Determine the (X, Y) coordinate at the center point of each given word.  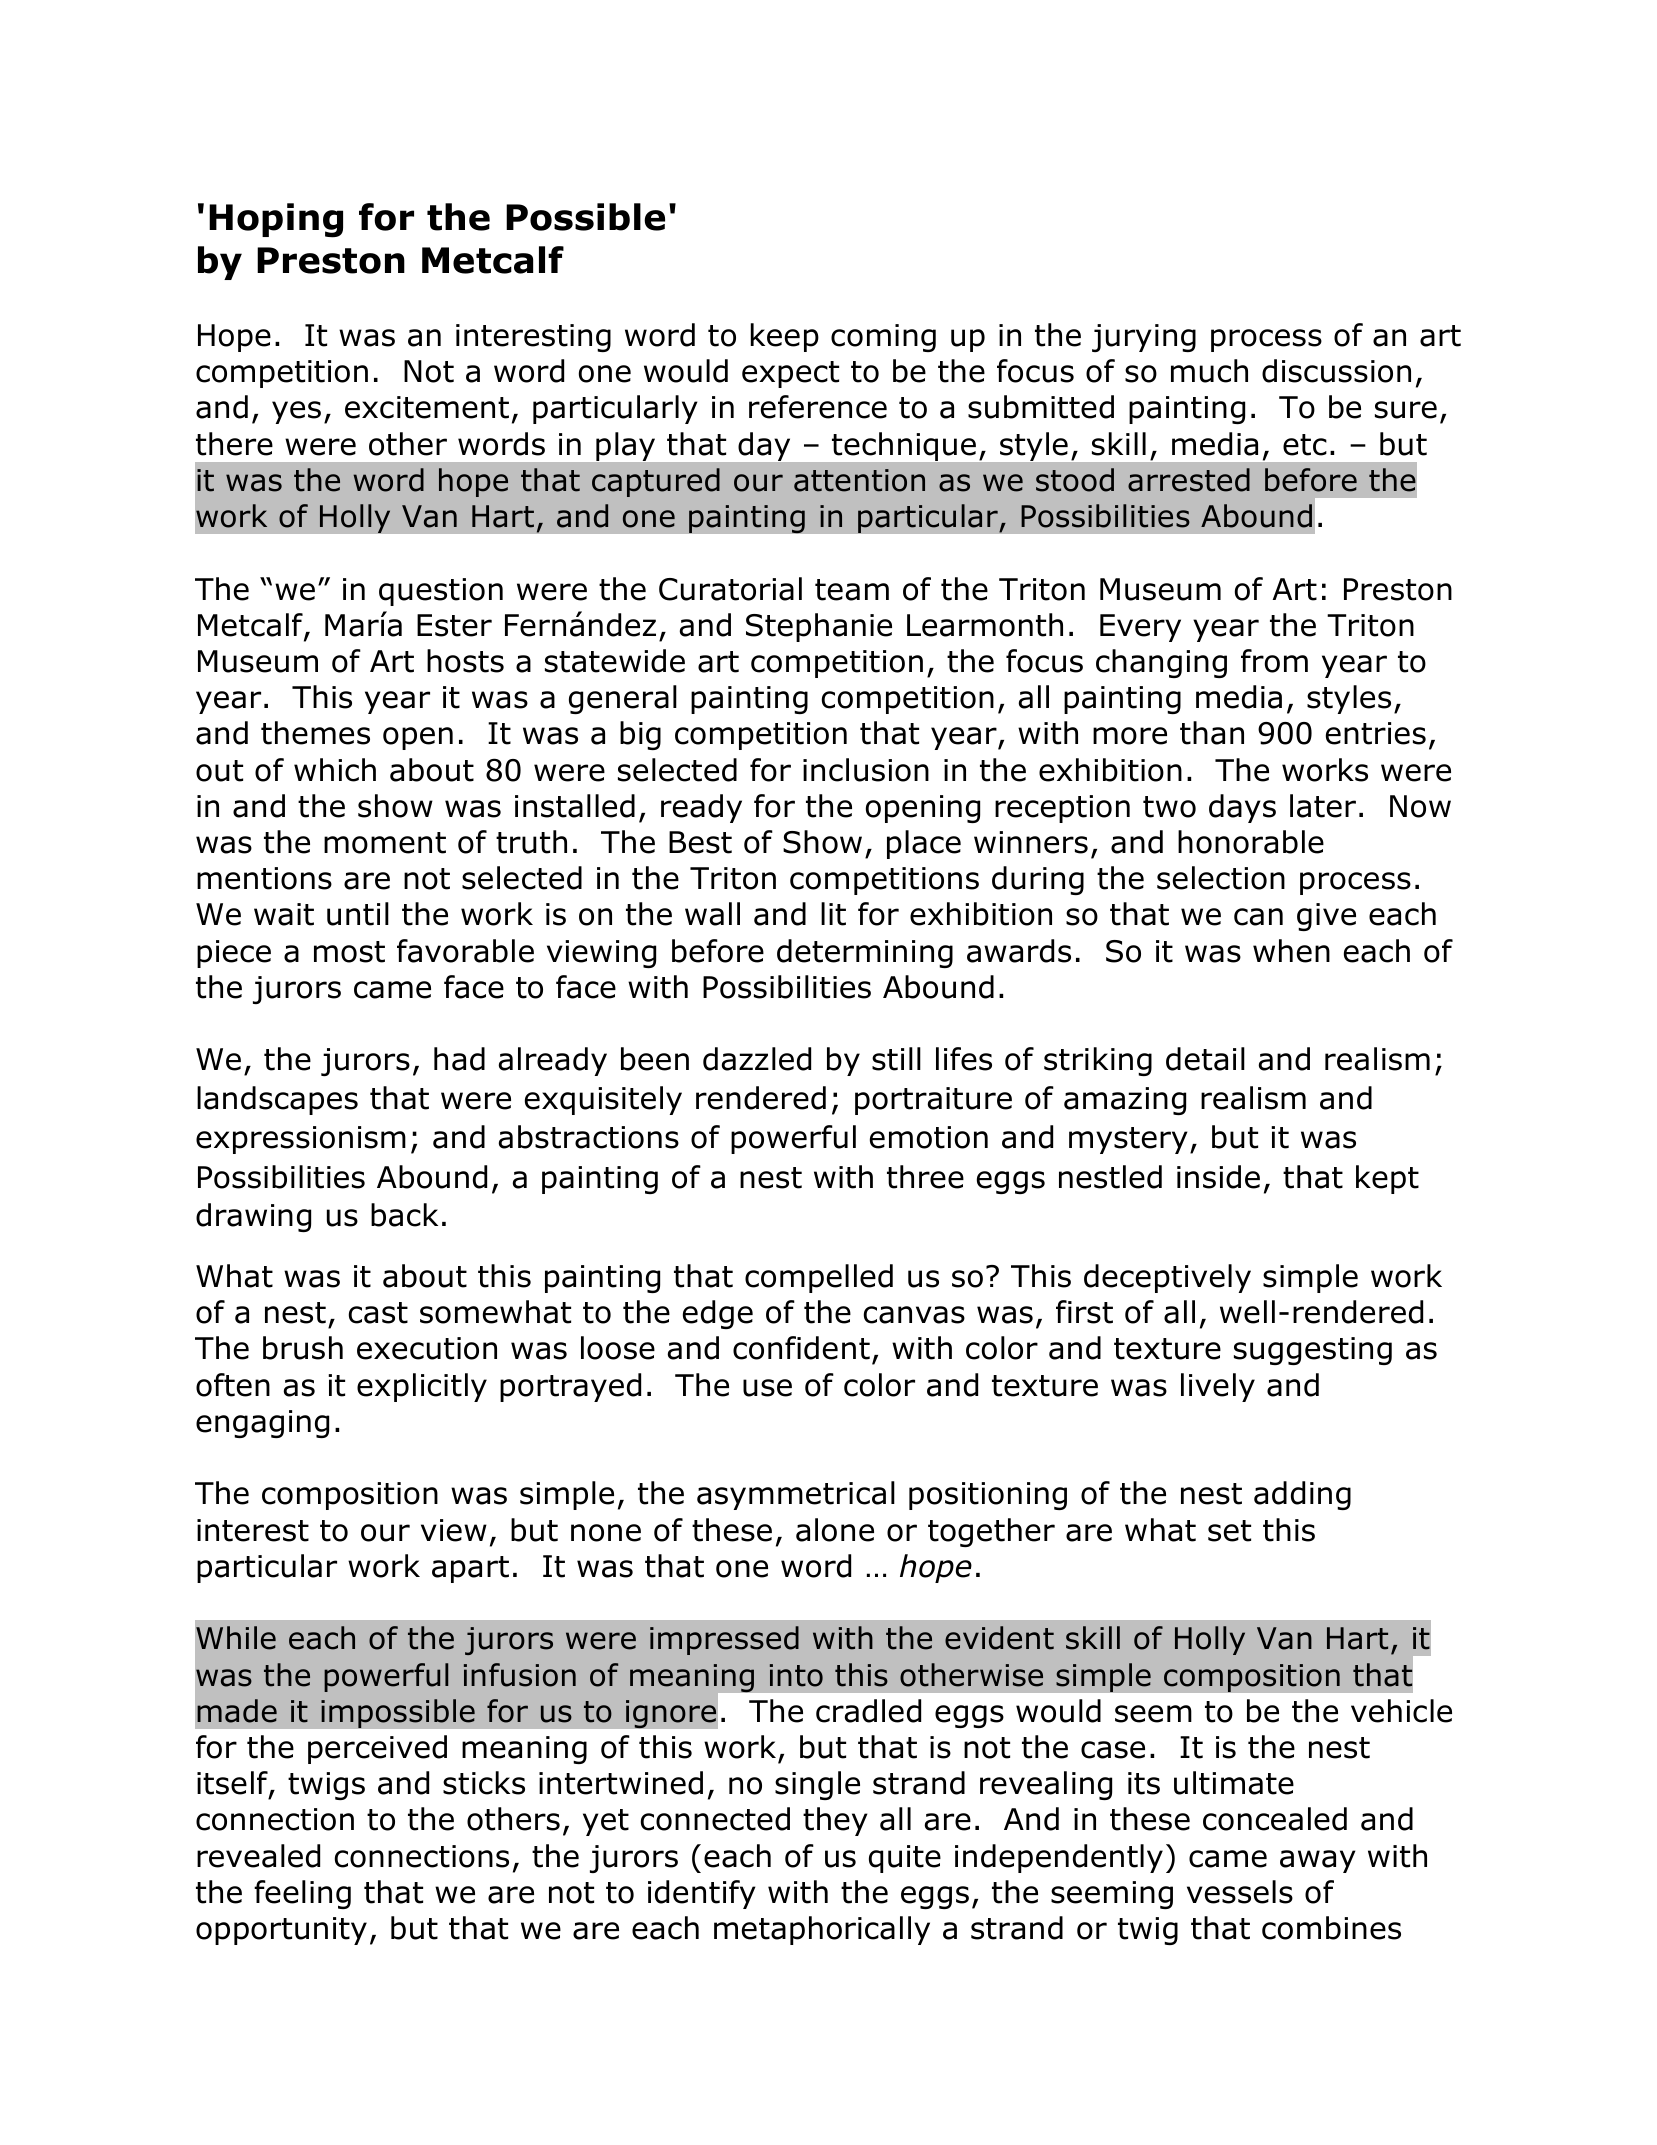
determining (865, 953)
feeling (302, 1894)
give (1326, 917)
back (404, 1215)
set (1229, 1531)
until (358, 914)
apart (470, 1569)
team (852, 590)
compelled (819, 1278)
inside (1218, 1177)
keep (785, 337)
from (1274, 661)
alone (835, 1530)
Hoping (276, 220)
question (441, 592)
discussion (1336, 371)
